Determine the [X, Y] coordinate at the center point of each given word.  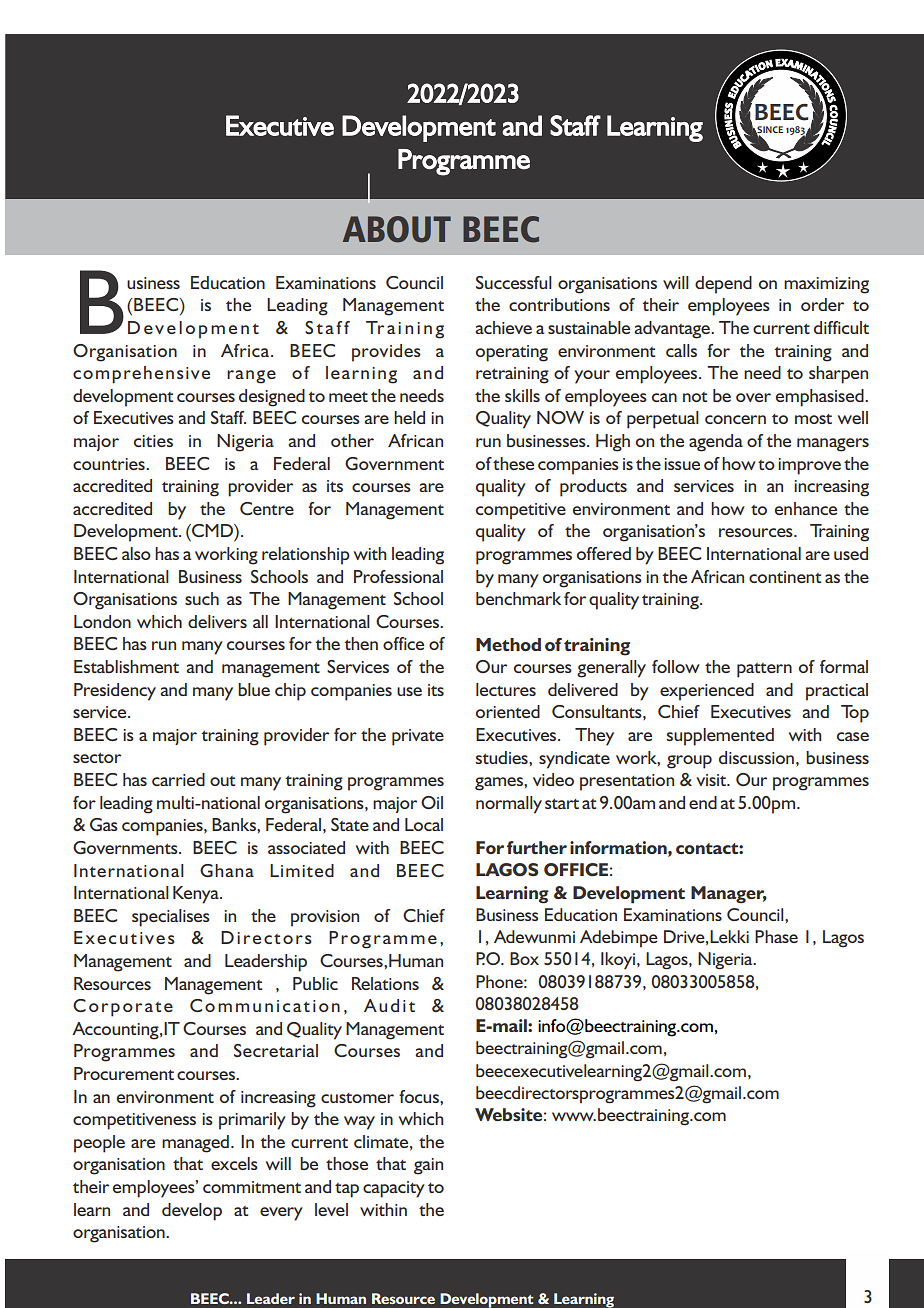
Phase [776, 936]
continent [785, 577]
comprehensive [141, 375]
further [537, 847]
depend [723, 285]
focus [420, 1096]
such [202, 598]
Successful [514, 282]
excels [234, 1163]
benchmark [518, 598]
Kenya [197, 895]
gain [428, 1166]
